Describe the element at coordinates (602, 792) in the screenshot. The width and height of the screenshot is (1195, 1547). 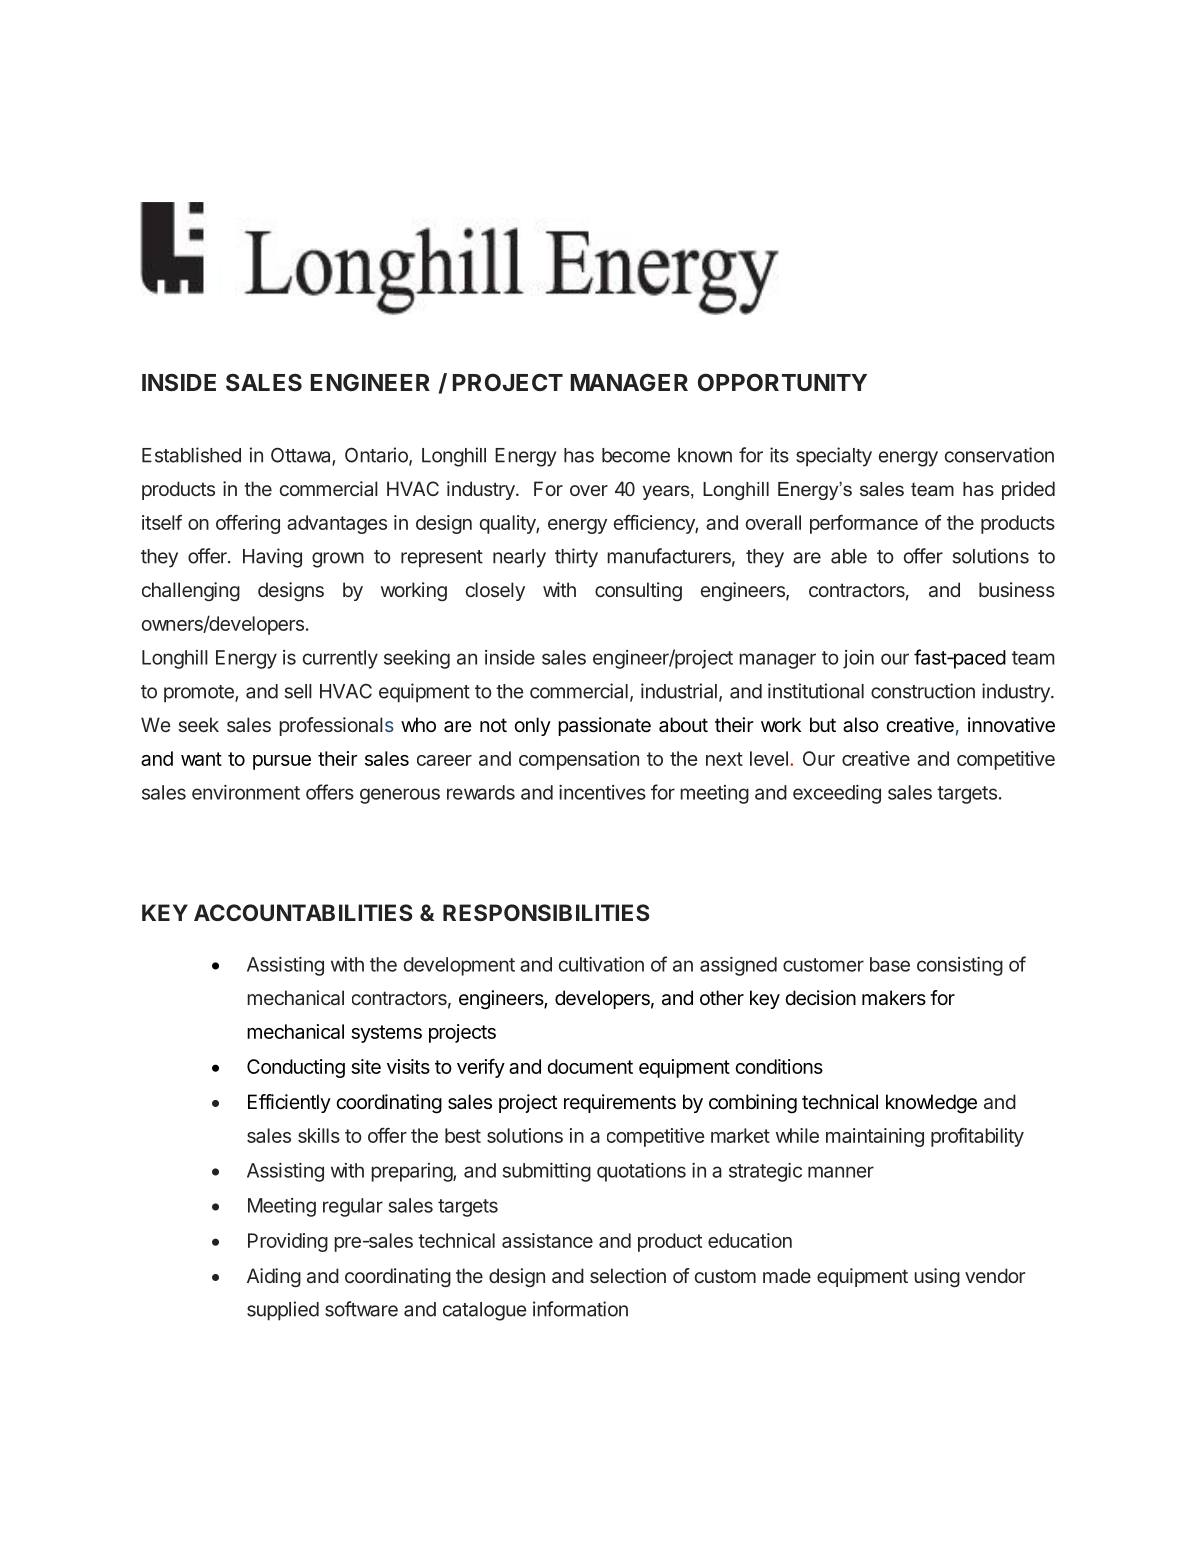
I see `incentives` at that location.
